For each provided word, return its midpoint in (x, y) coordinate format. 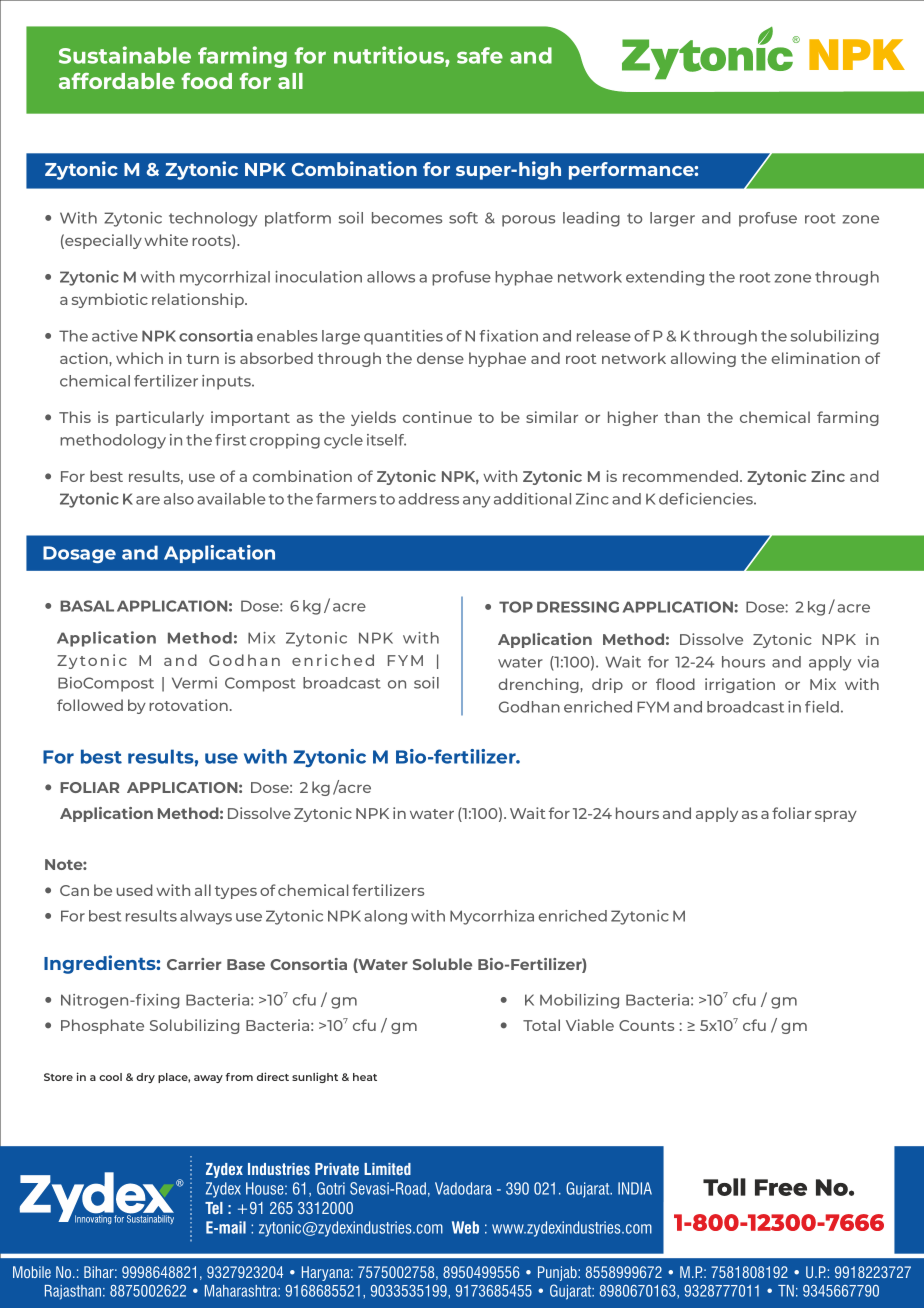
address (429, 499)
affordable (117, 81)
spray (836, 816)
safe (480, 55)
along (385, 917)
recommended (680, 476)
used (135, 890)
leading (591, 219)
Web (465, 1227)
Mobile (32, 1272)
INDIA (635, 1188)
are (148, 500)
